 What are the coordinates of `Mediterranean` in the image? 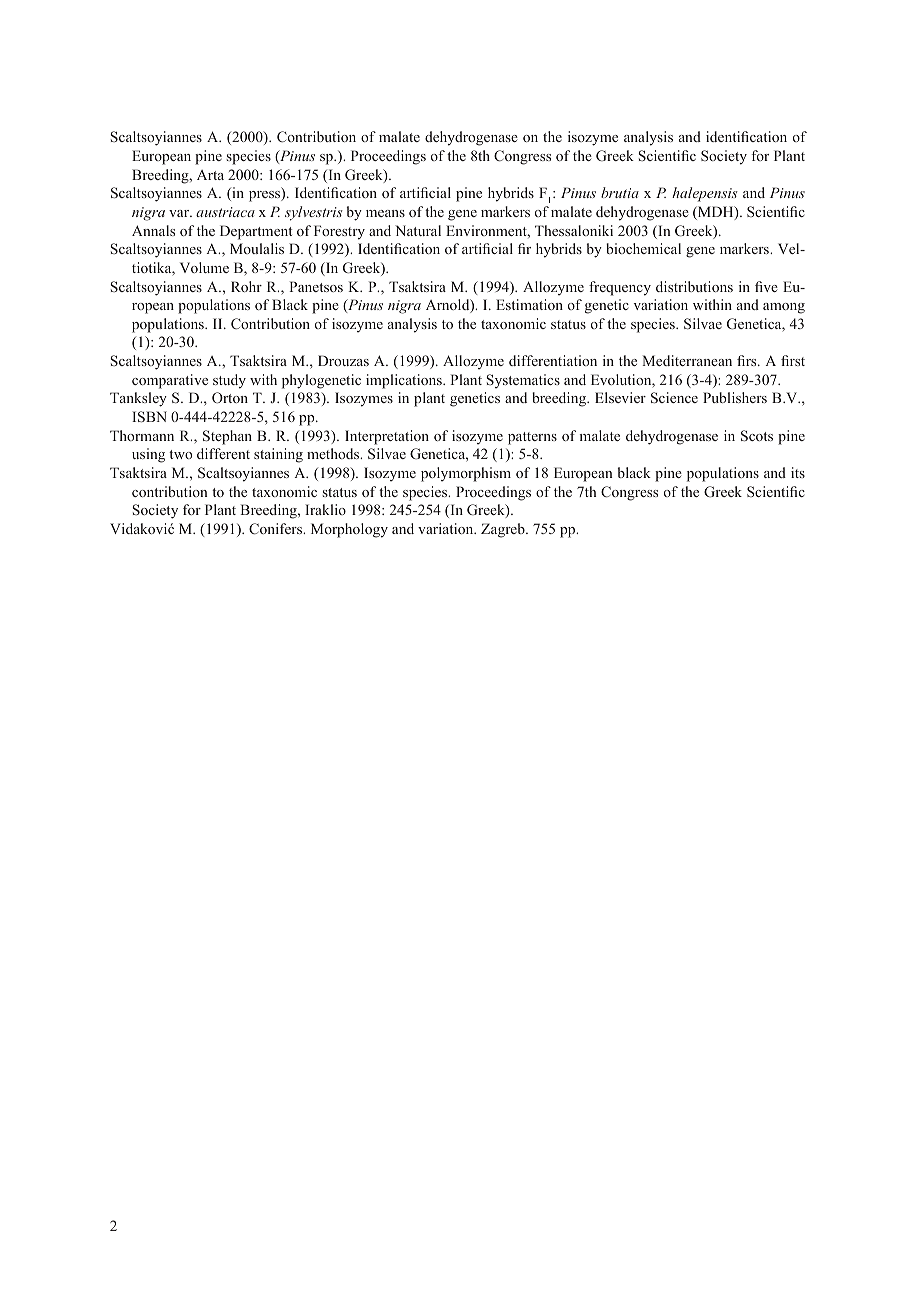 It's located at (687, 360).
